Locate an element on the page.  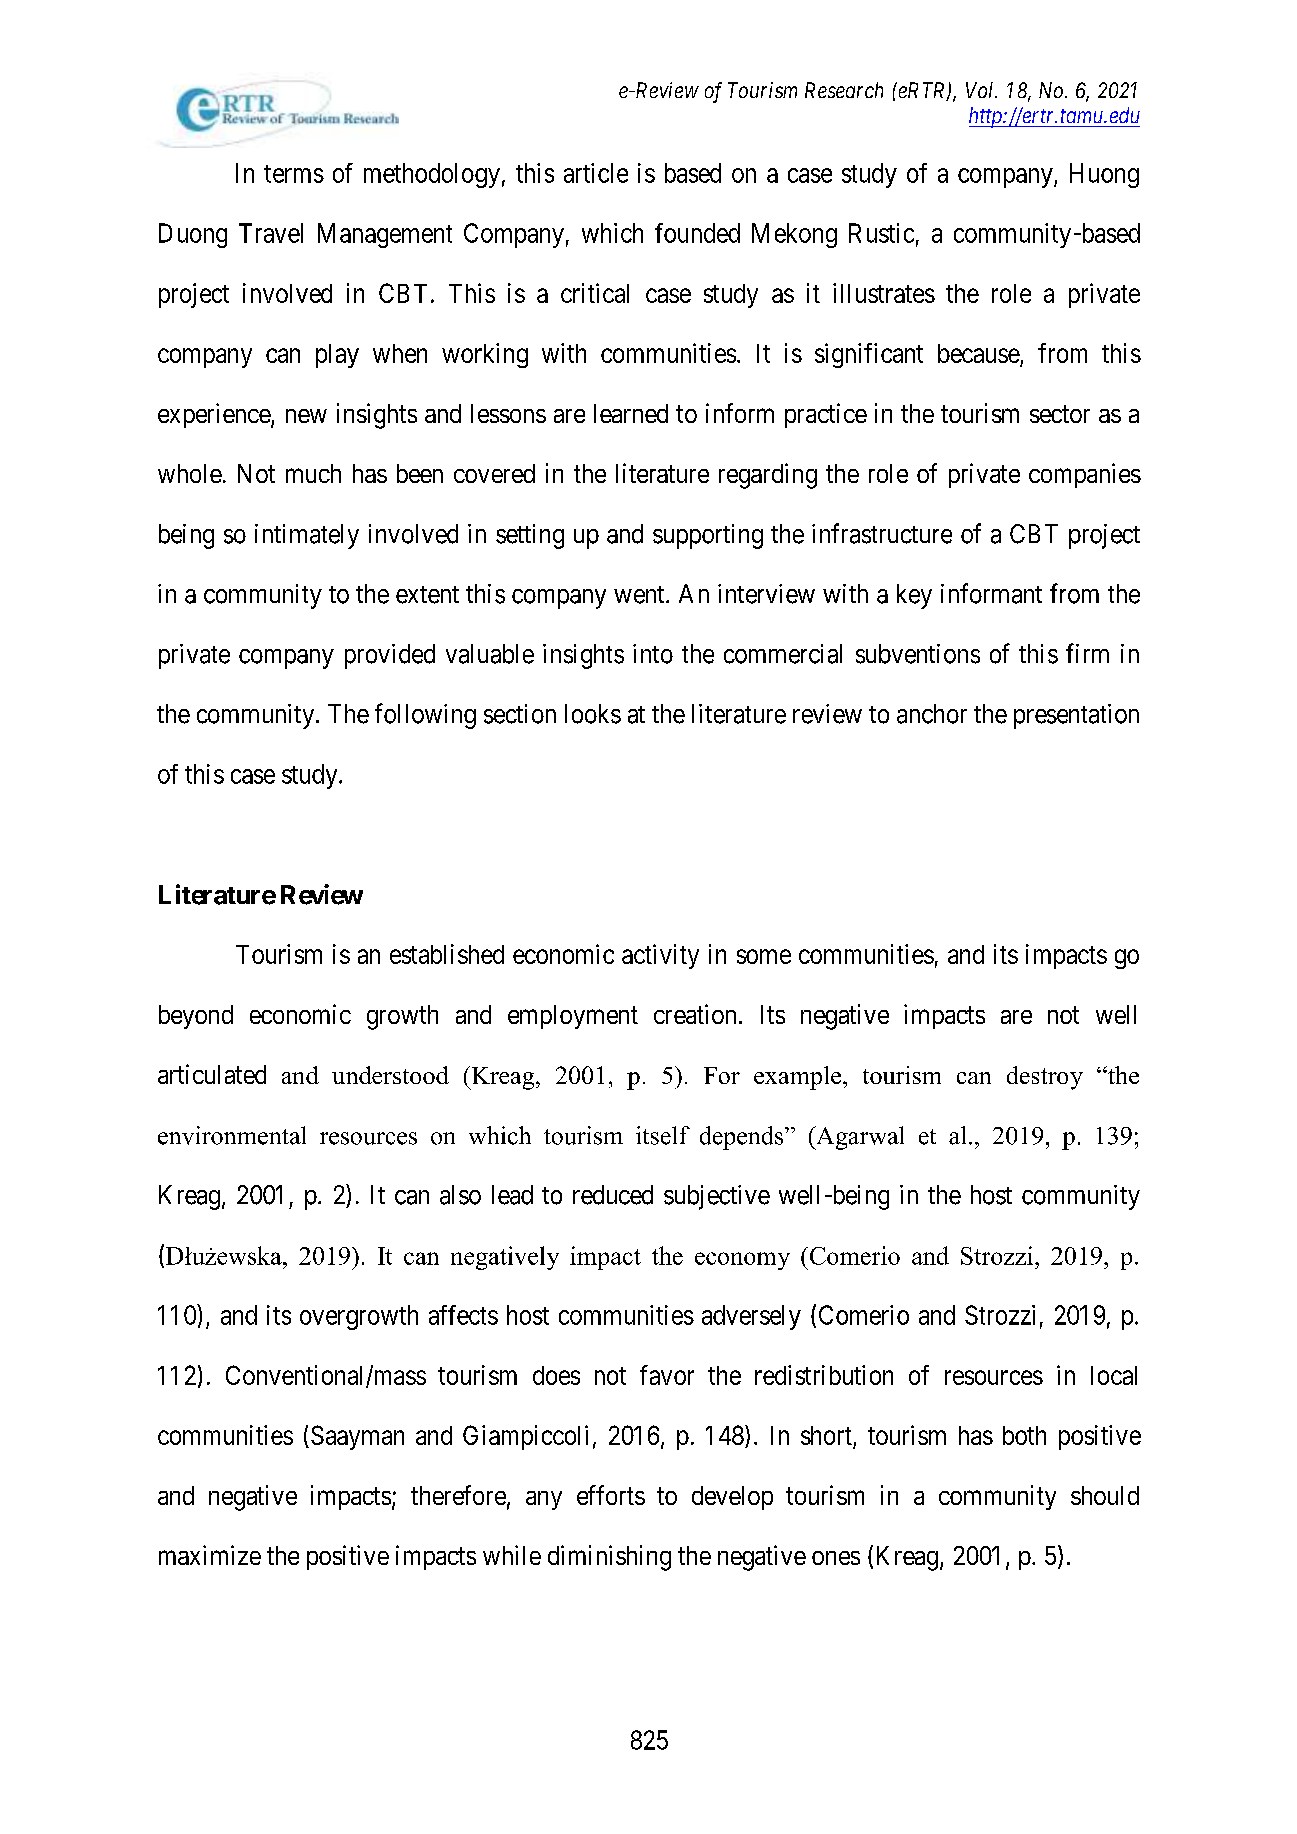
article is located at coordinates (596, 173).
